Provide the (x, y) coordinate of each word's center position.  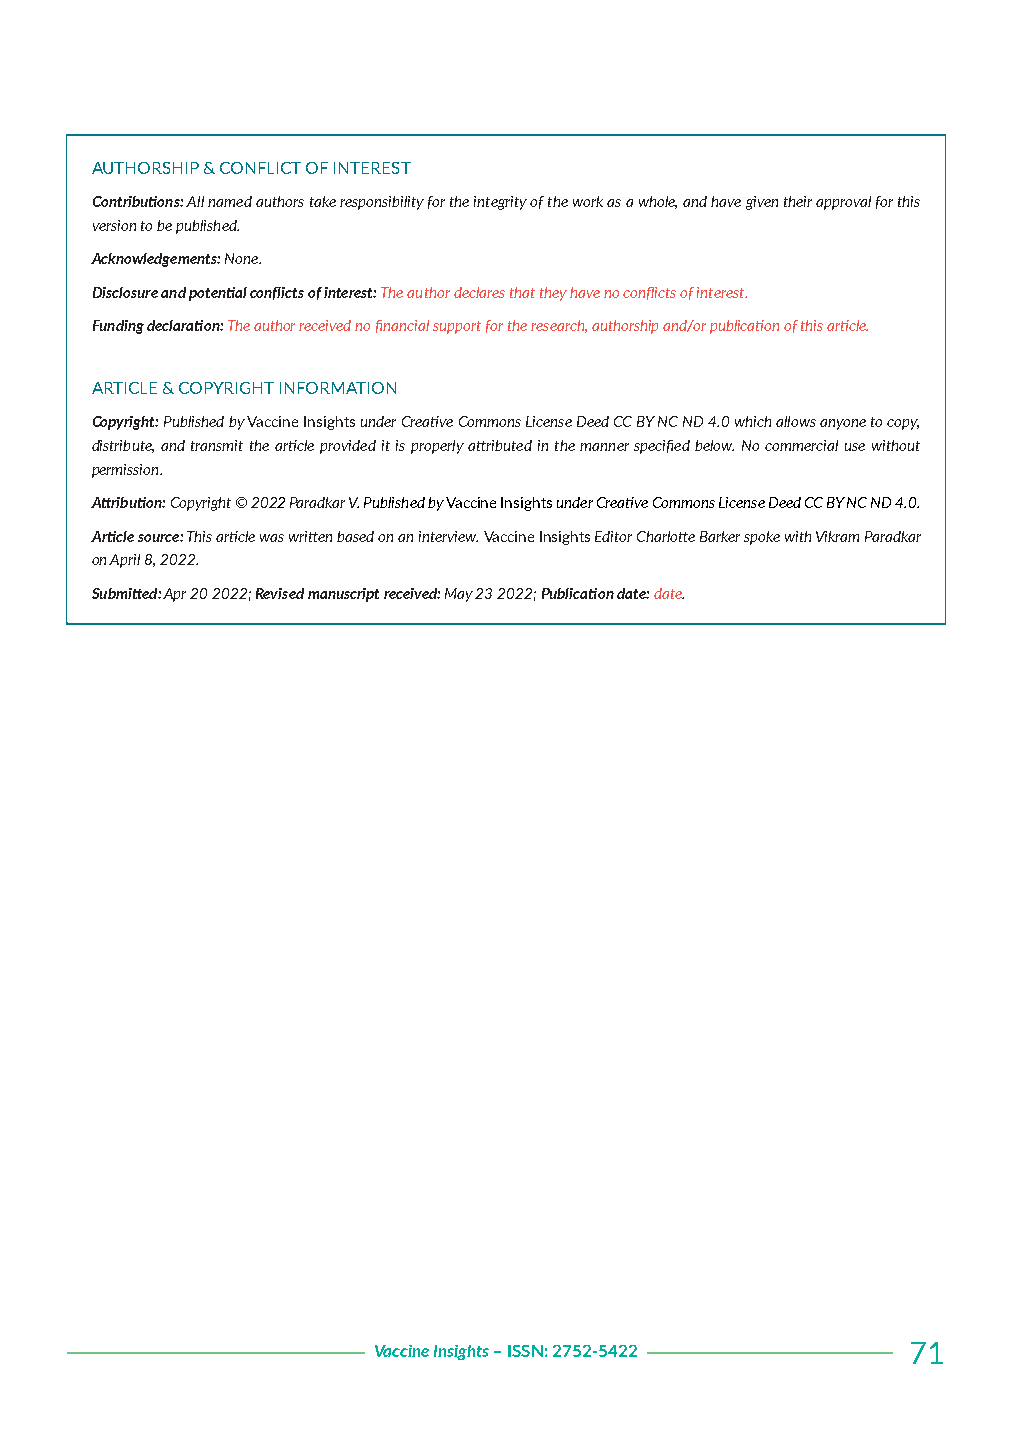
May (460, 595)
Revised (280, 593)
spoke (762, 538)
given (762, 203)
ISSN (525, 1351)
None (243, 258)
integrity (500, 203)
